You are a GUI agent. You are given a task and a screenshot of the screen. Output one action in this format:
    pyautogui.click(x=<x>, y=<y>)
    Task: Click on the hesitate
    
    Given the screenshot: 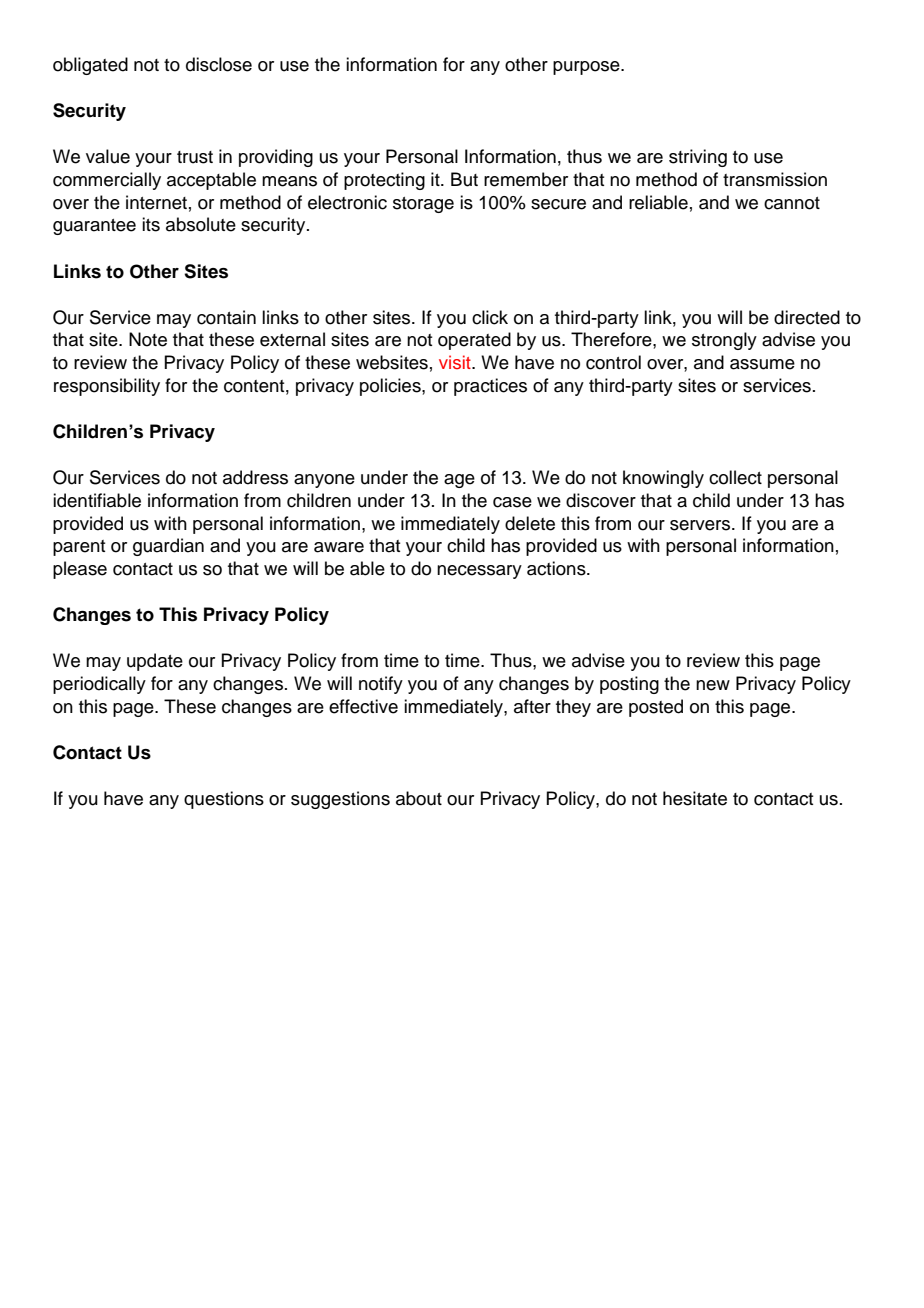 What is the action you would take?
    pyautogui.click(x=695, y=798)
